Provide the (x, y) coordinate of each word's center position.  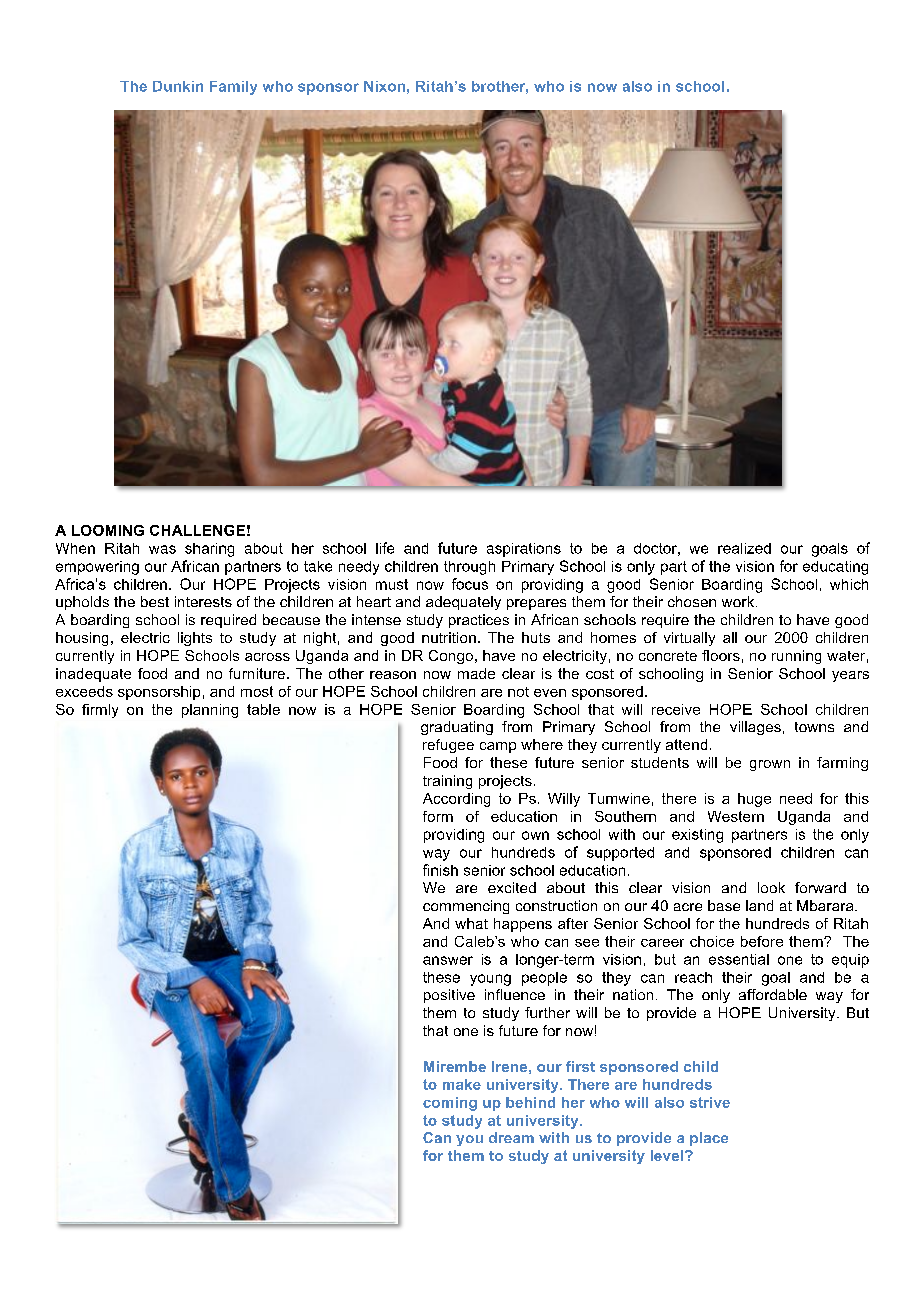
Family (233, 88)
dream (511, 1137)
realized (744, 548)
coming (450, 1104)
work (739, 601)
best (155, 601)
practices (479, 621)
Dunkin (178, 86)
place (709, 1139)
